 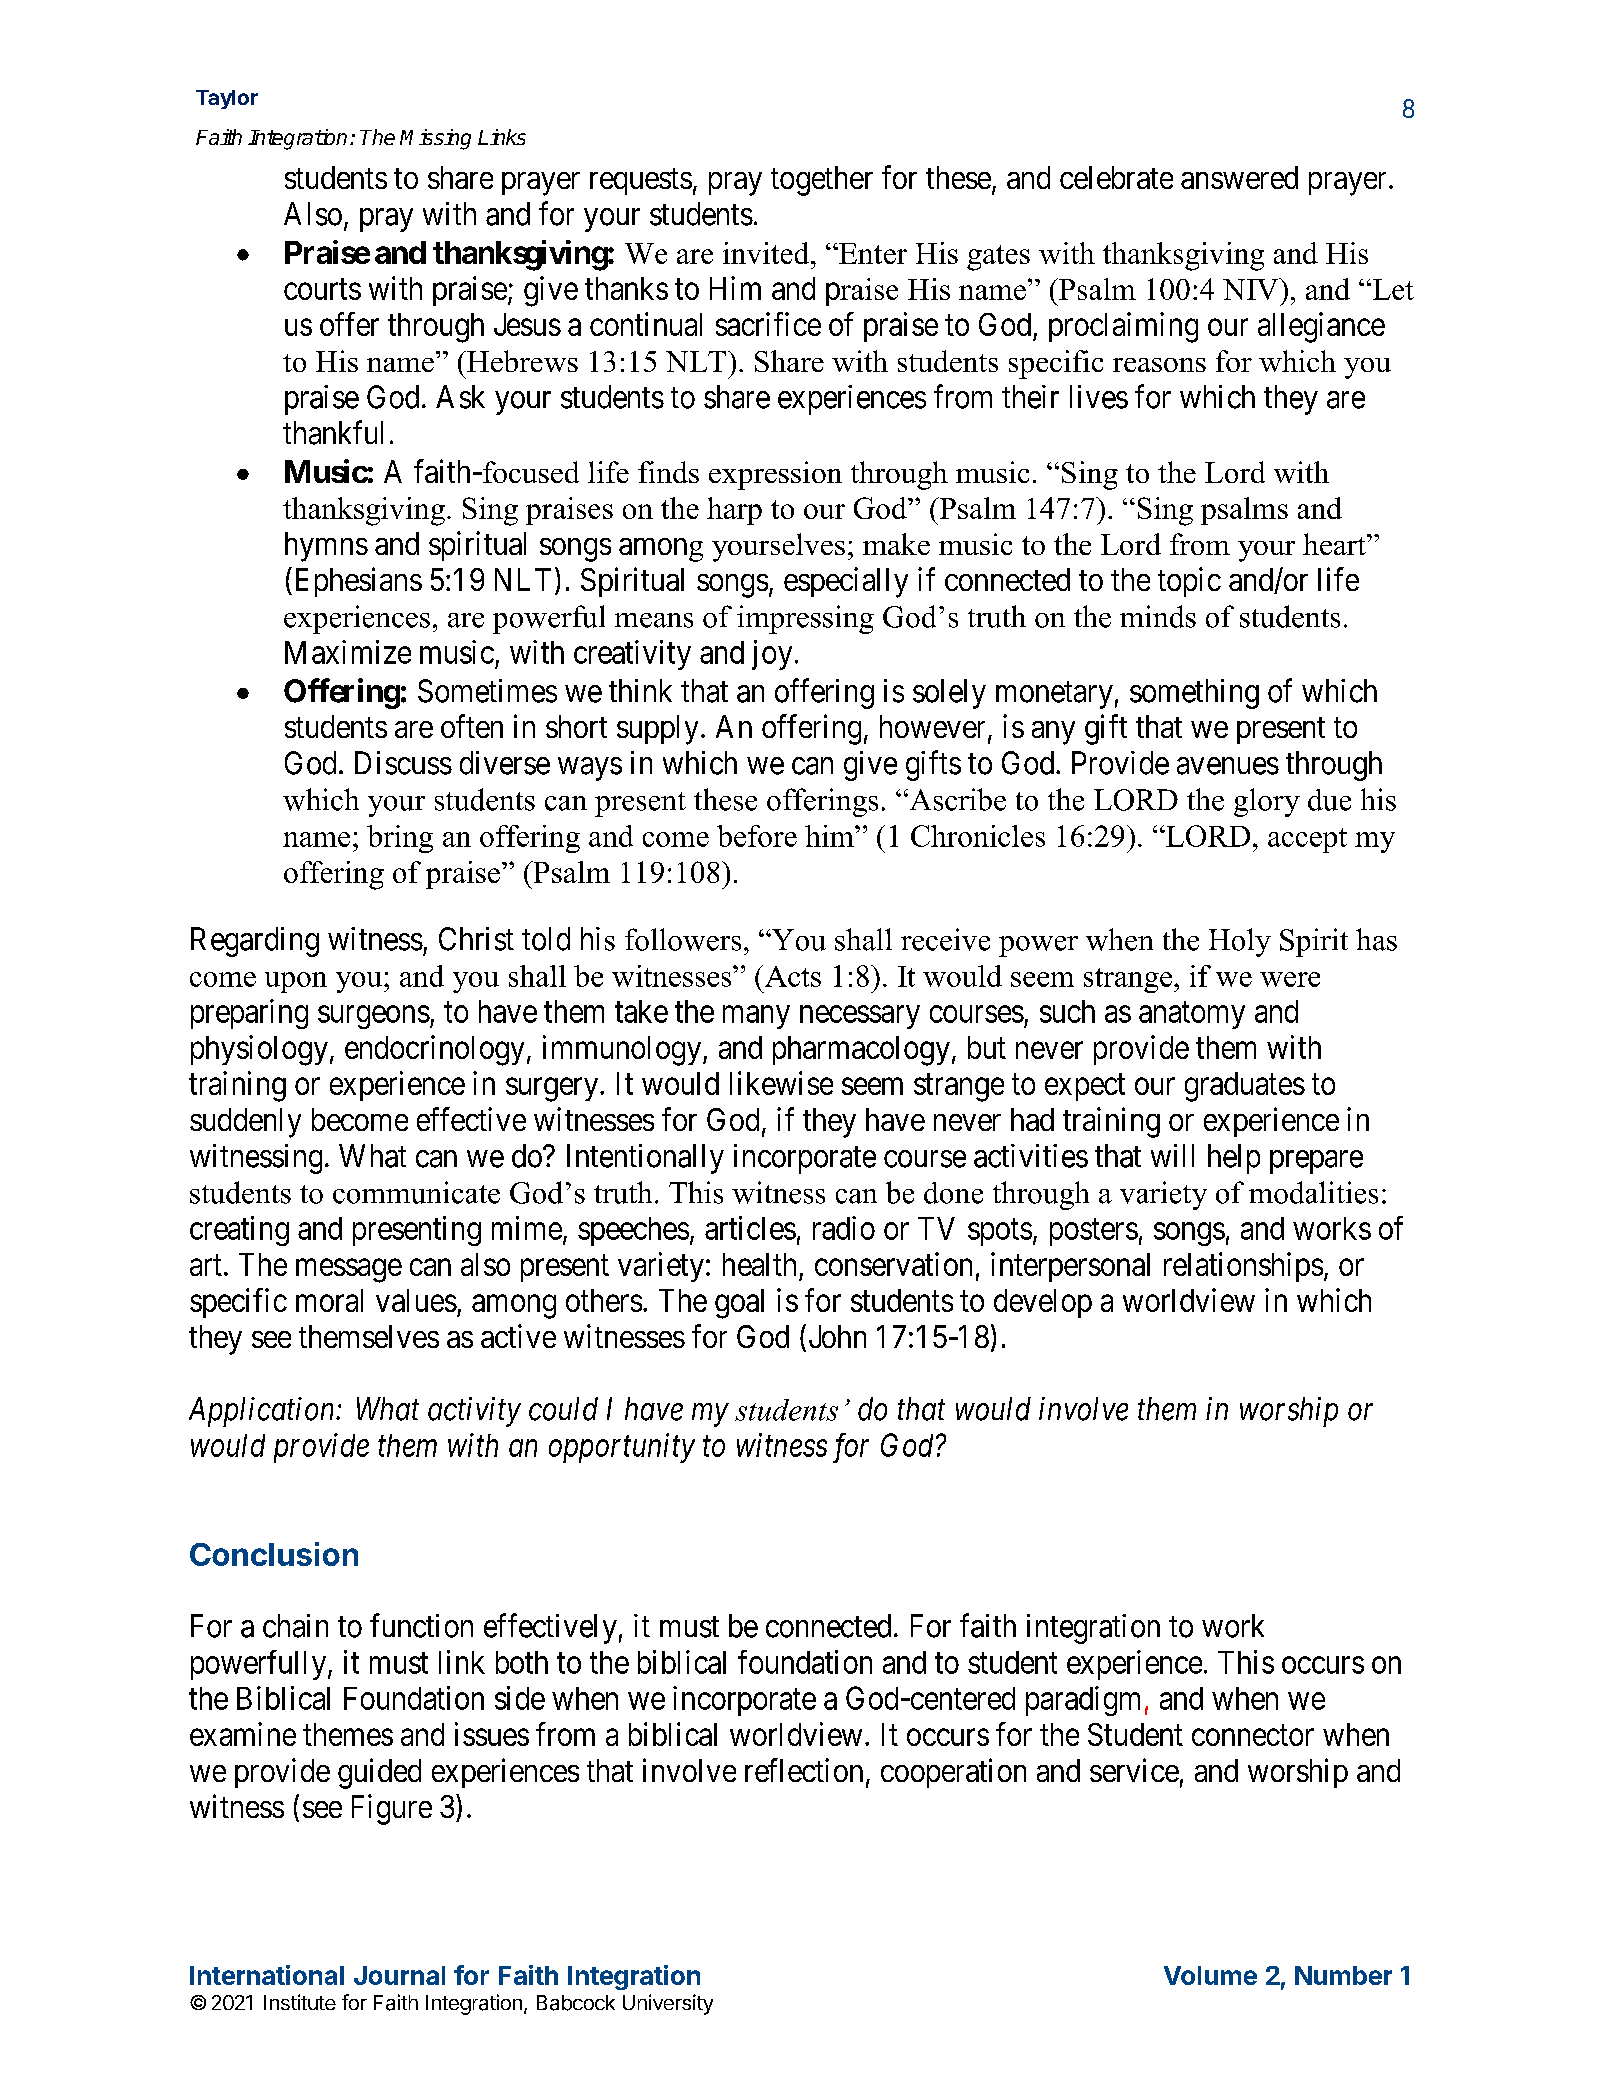 I want to click on University, so click(x=668, y=2004).
